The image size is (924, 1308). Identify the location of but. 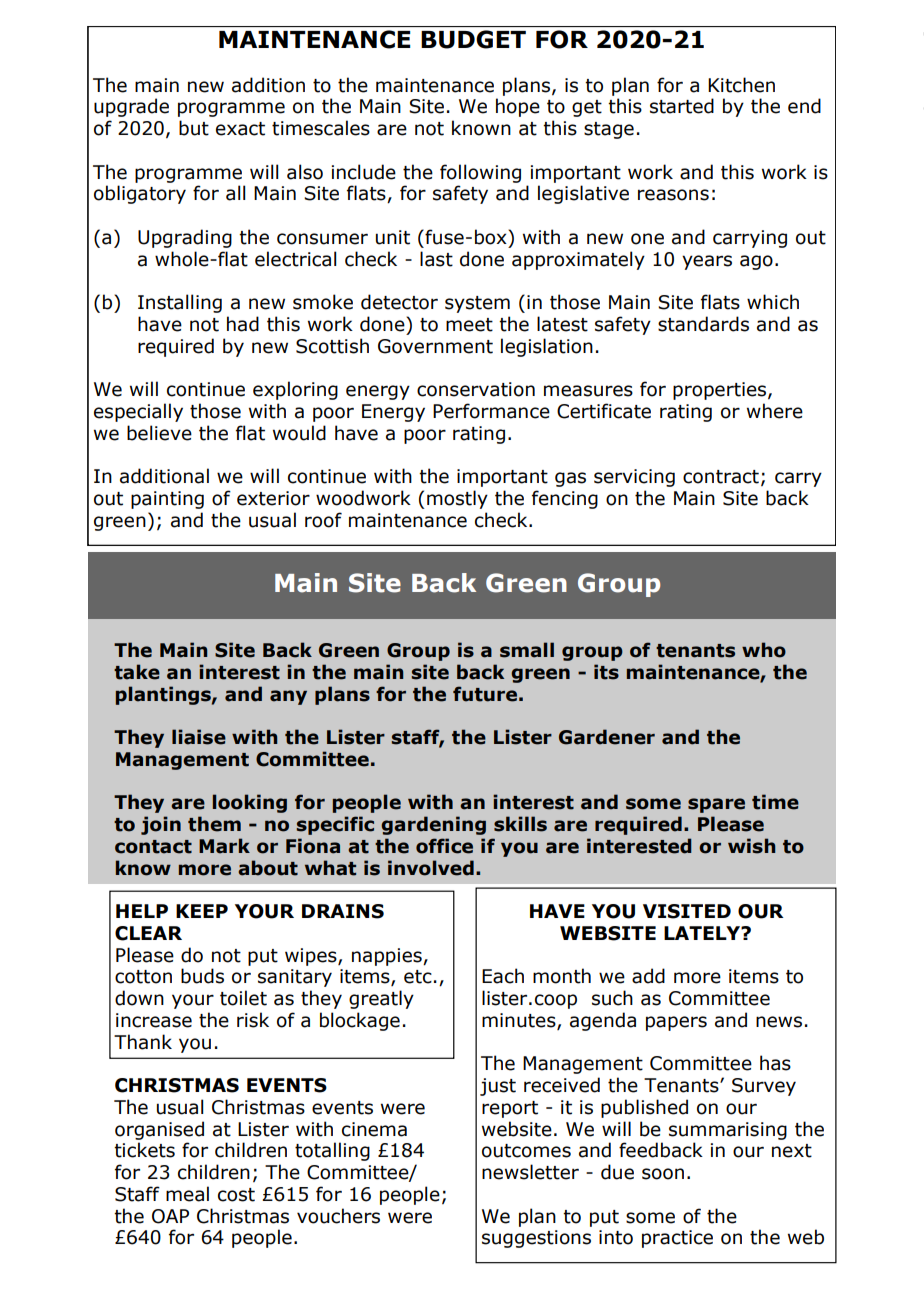
(194, 128).
